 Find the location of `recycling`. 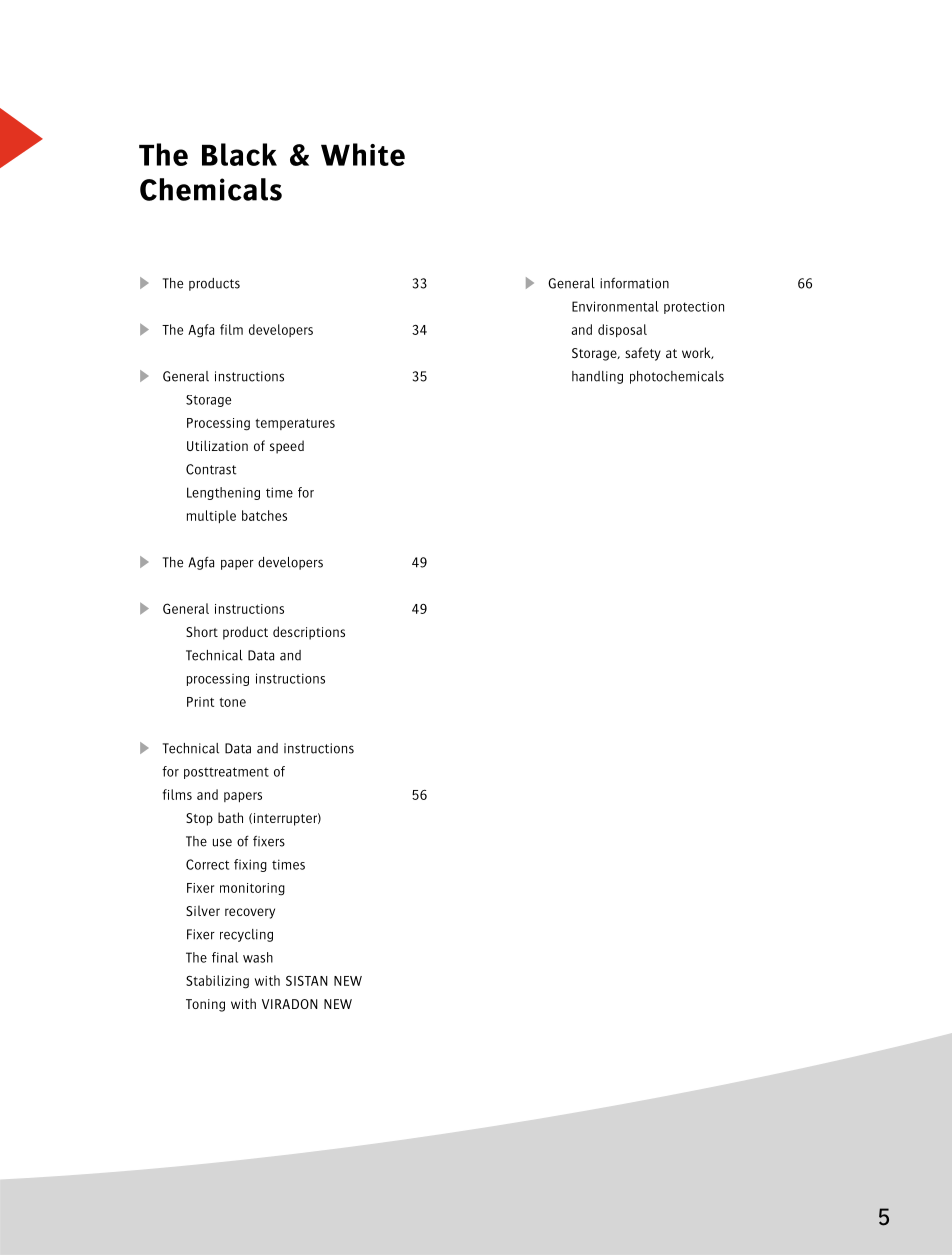

recycling is located at coordinates (246, 935).
